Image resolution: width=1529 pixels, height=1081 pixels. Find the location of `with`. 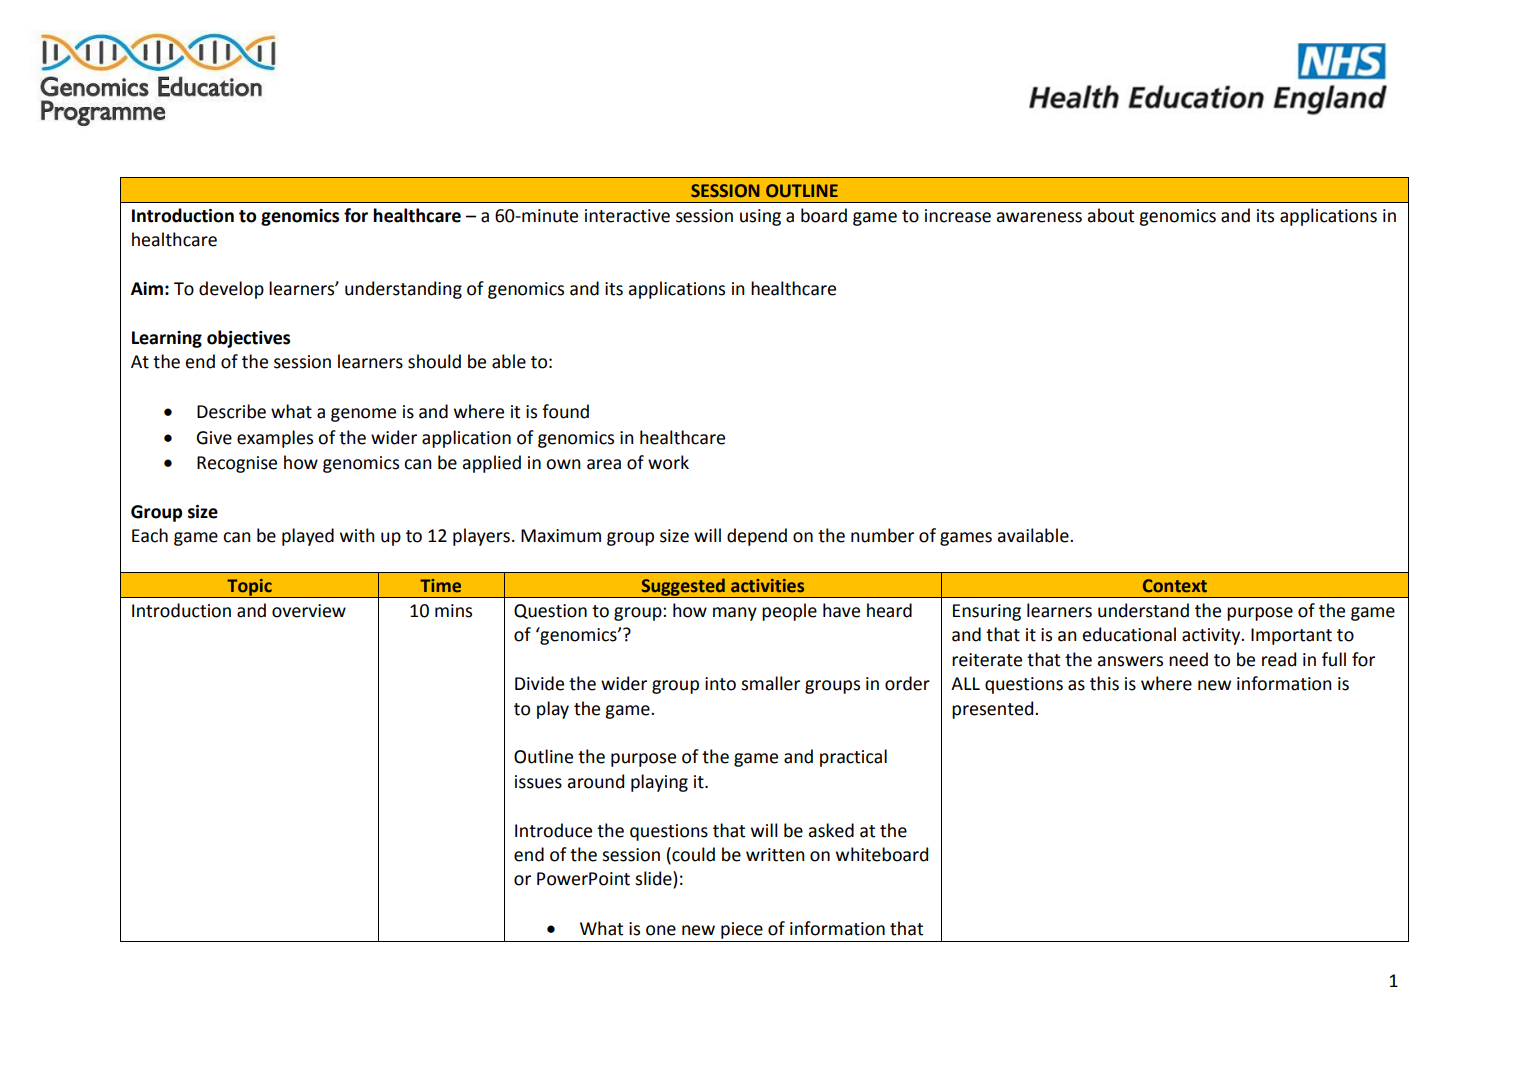

with is located at coordinates (357, 535).
